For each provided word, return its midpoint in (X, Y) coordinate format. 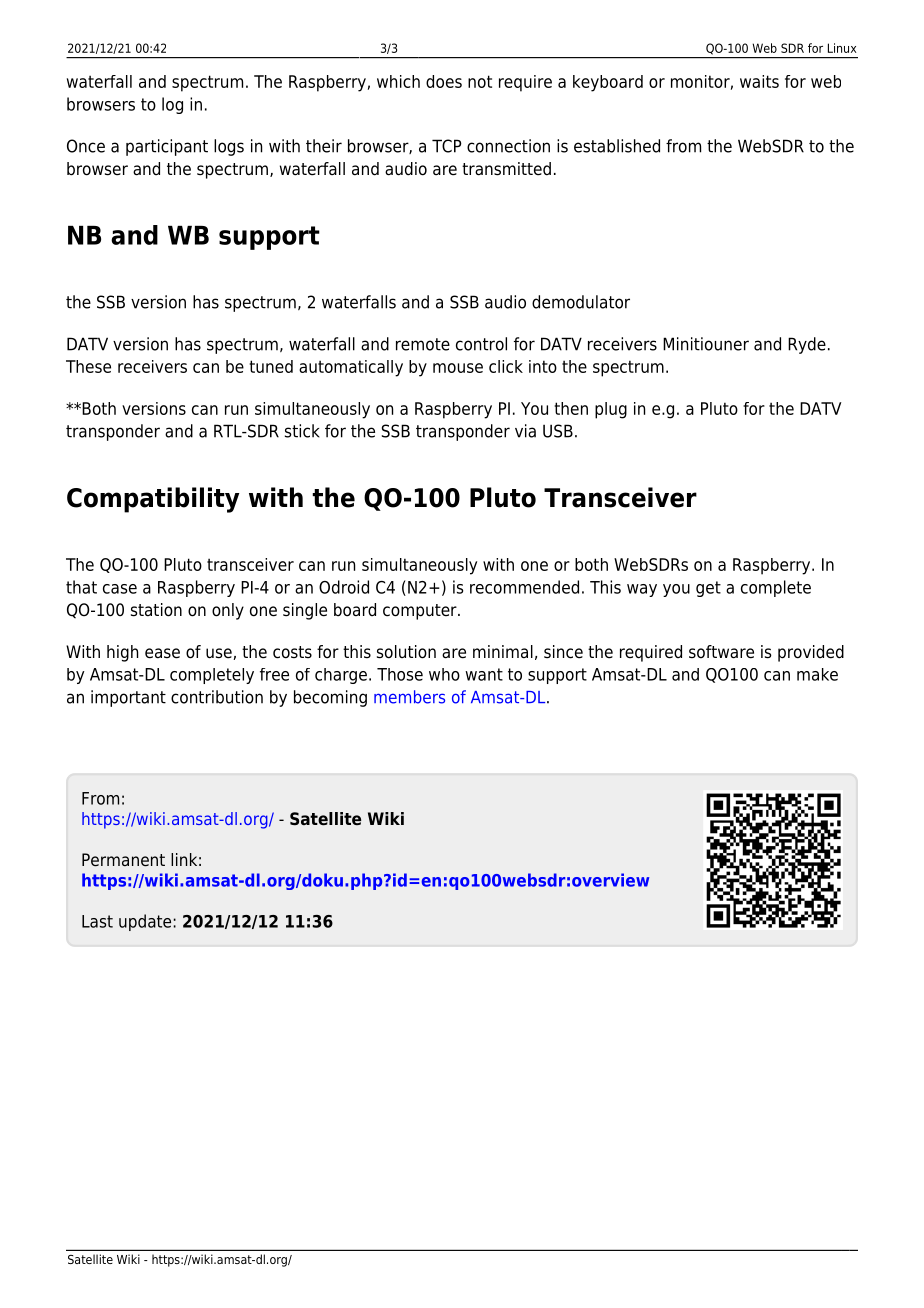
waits (759, 81)
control (481, 344)
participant (167, 147)
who (444, 674)
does (444, 81)
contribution (217, 697)
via (525, 431)
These (88, 366)
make (817, 674)
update (146, 922)
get (708, 589)
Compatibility (153, 500)
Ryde (807, 345)
